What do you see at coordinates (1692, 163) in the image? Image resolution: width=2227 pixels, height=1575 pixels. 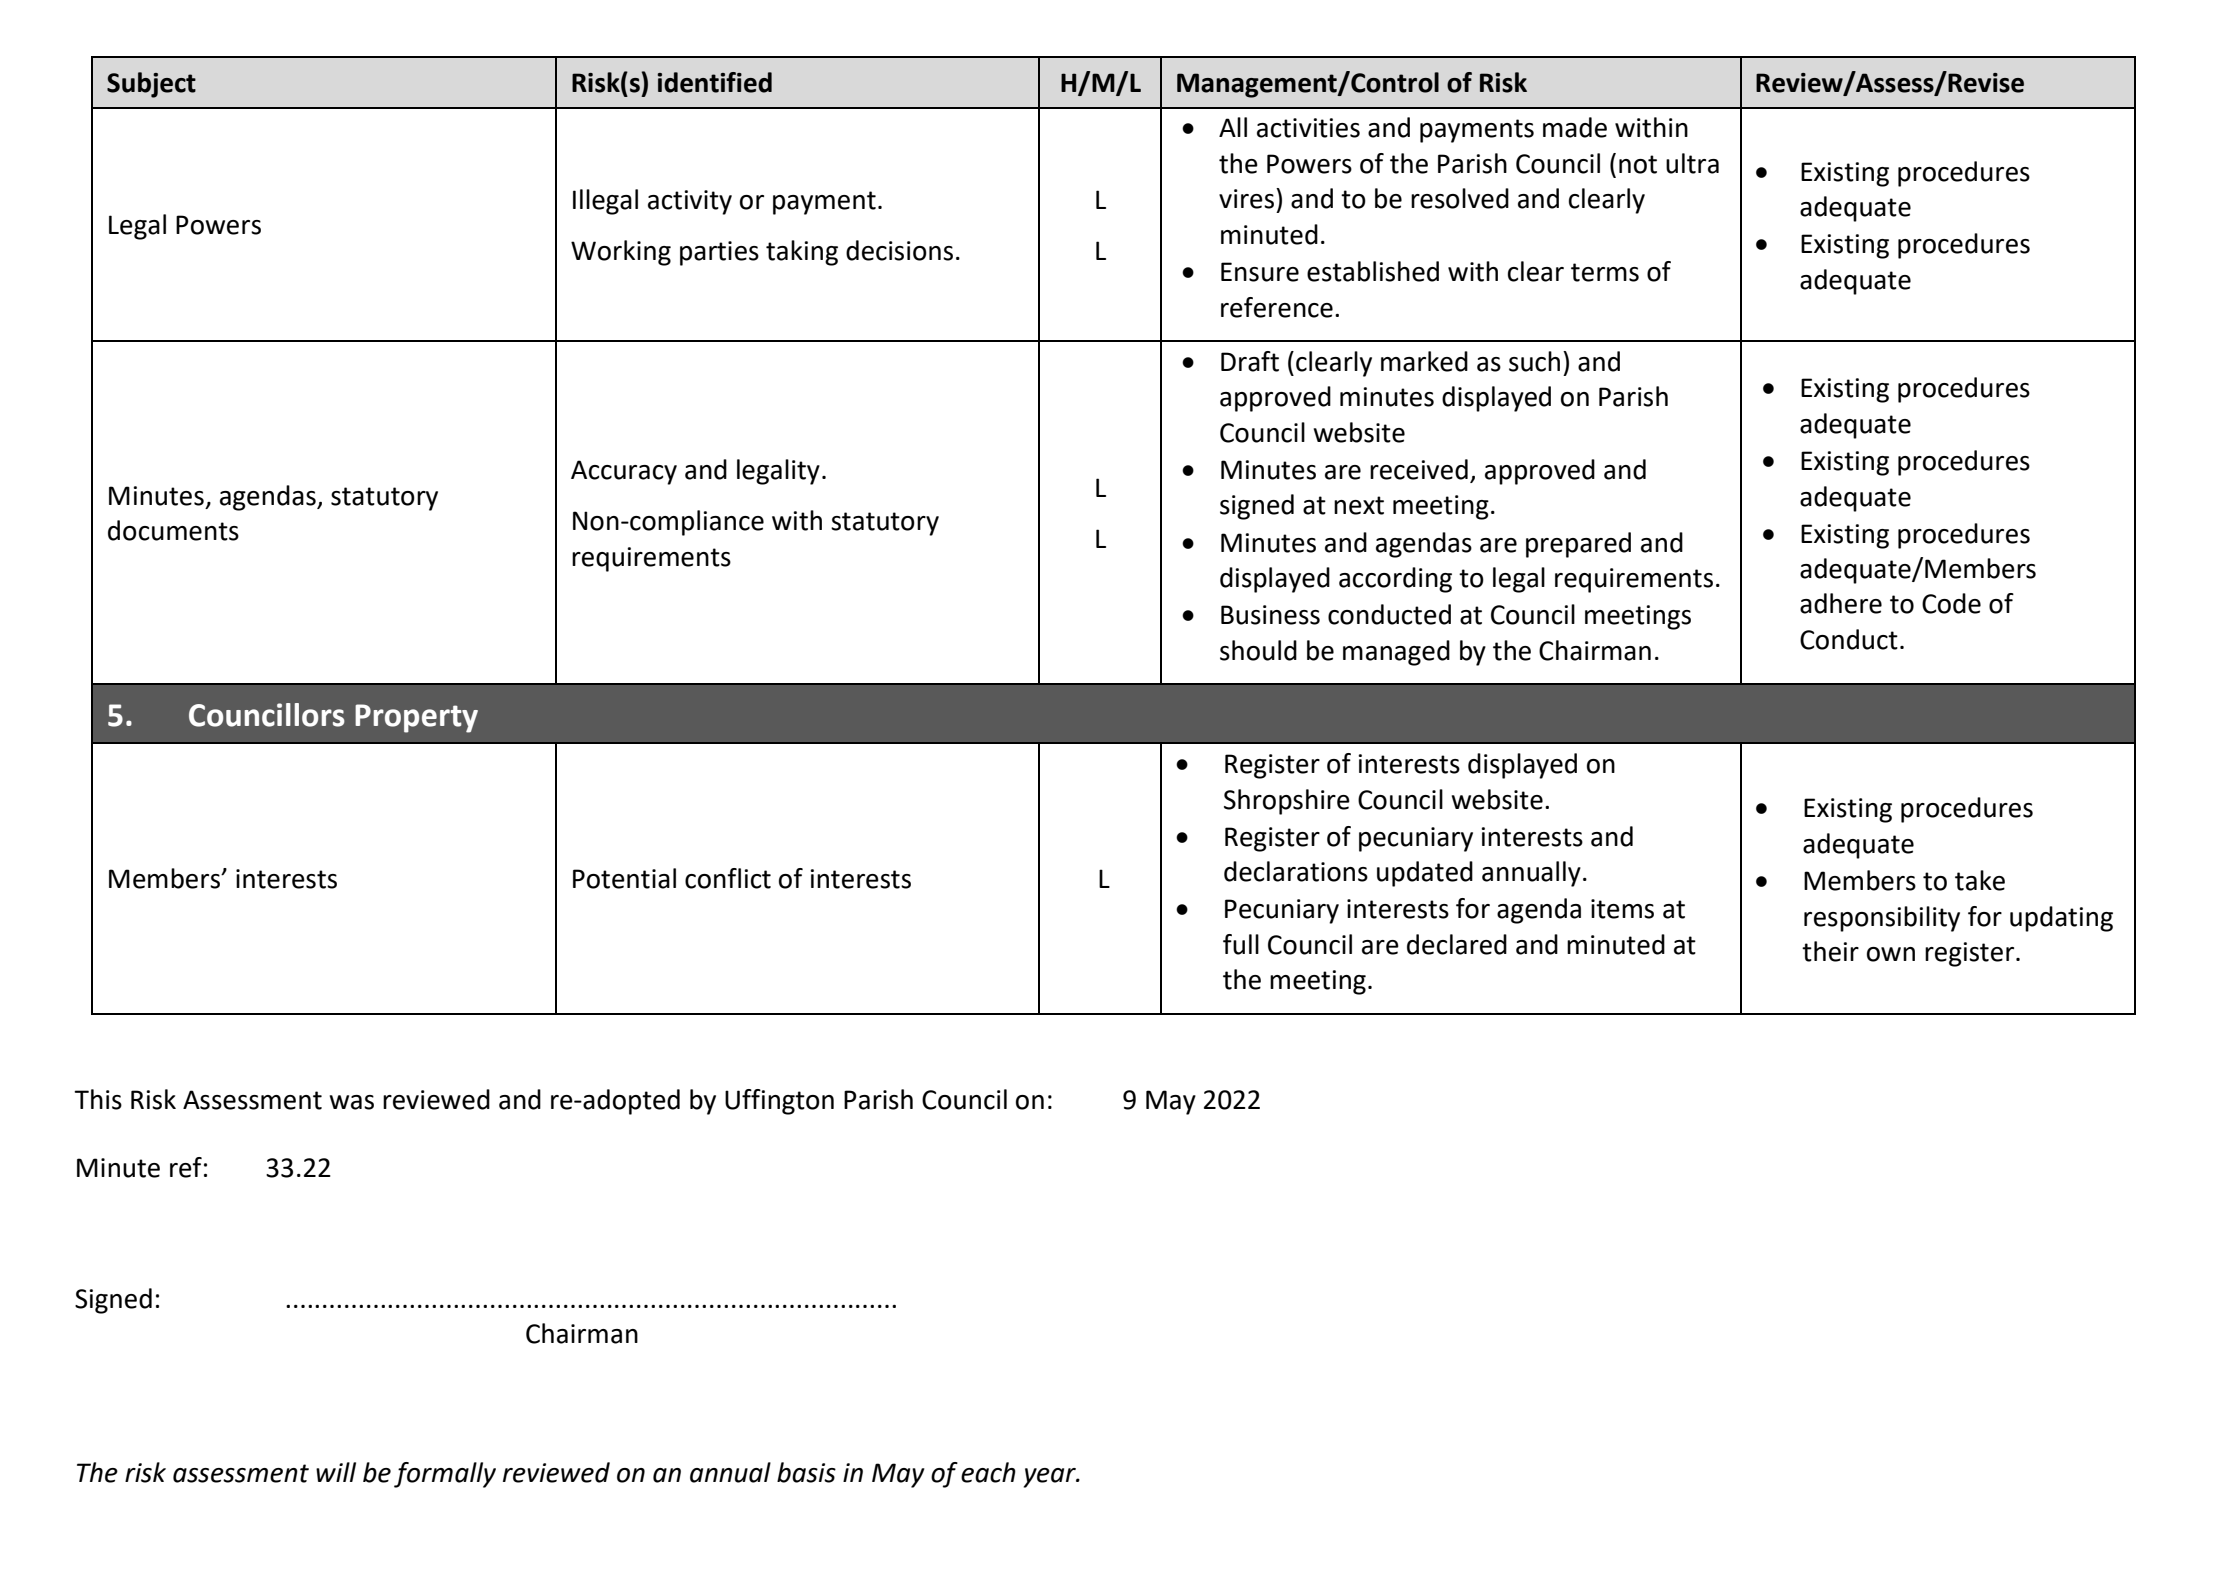 I see `ultra` at bounding box center [1692, 163].
